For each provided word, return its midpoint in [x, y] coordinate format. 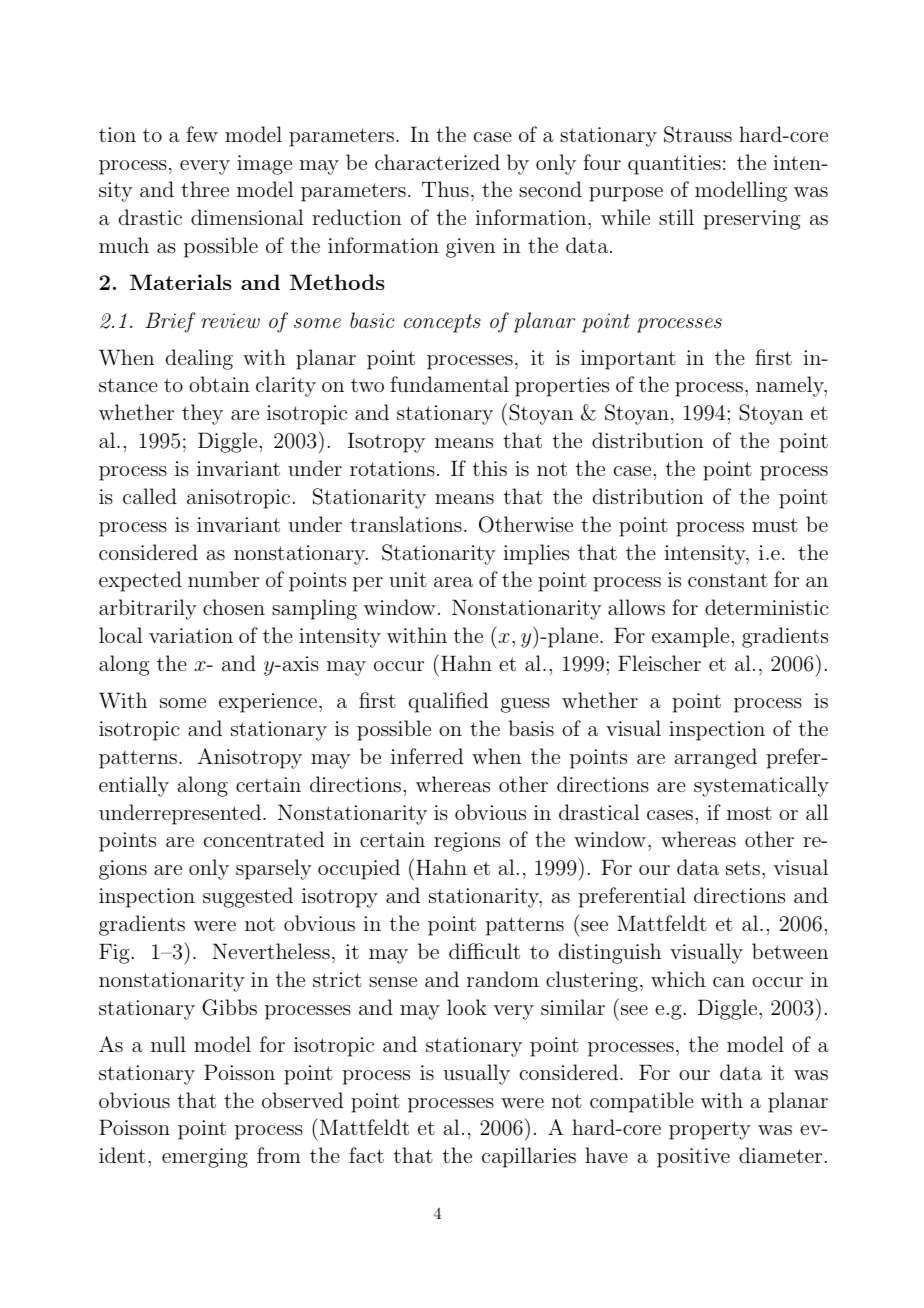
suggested [248, 897]
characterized [437, 162]
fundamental [450, 384]
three [205, 189]
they [202, 414]
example [690, 637]
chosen [234, 607]
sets [743, 868]
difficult [484, 951]
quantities [674, 165]
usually [477, 1074]
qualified [448, 702]
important [628, 360]
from [279, 1155]
